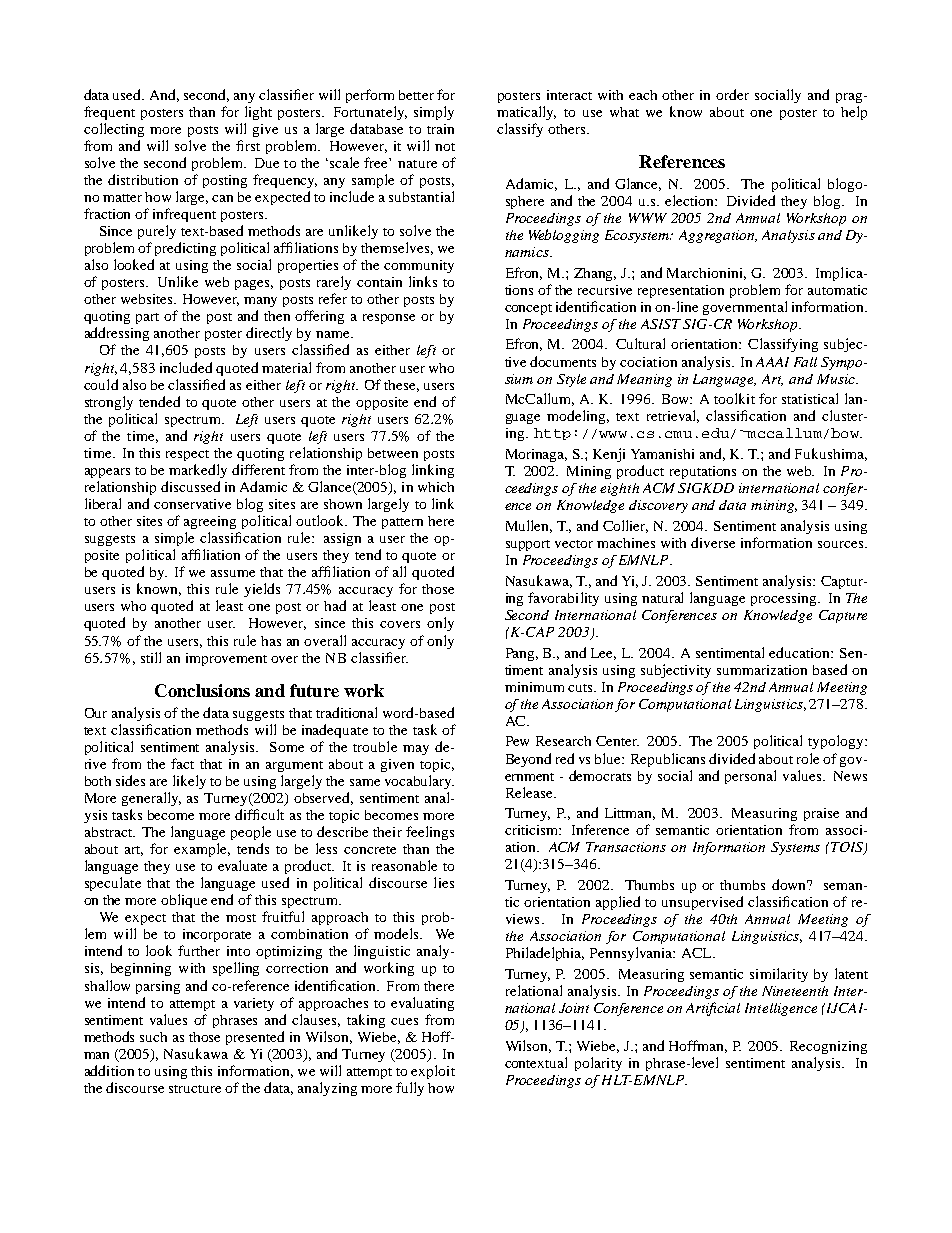 This page has width=952, height=1233. I want to click on exploit, so click(433, 1072).
